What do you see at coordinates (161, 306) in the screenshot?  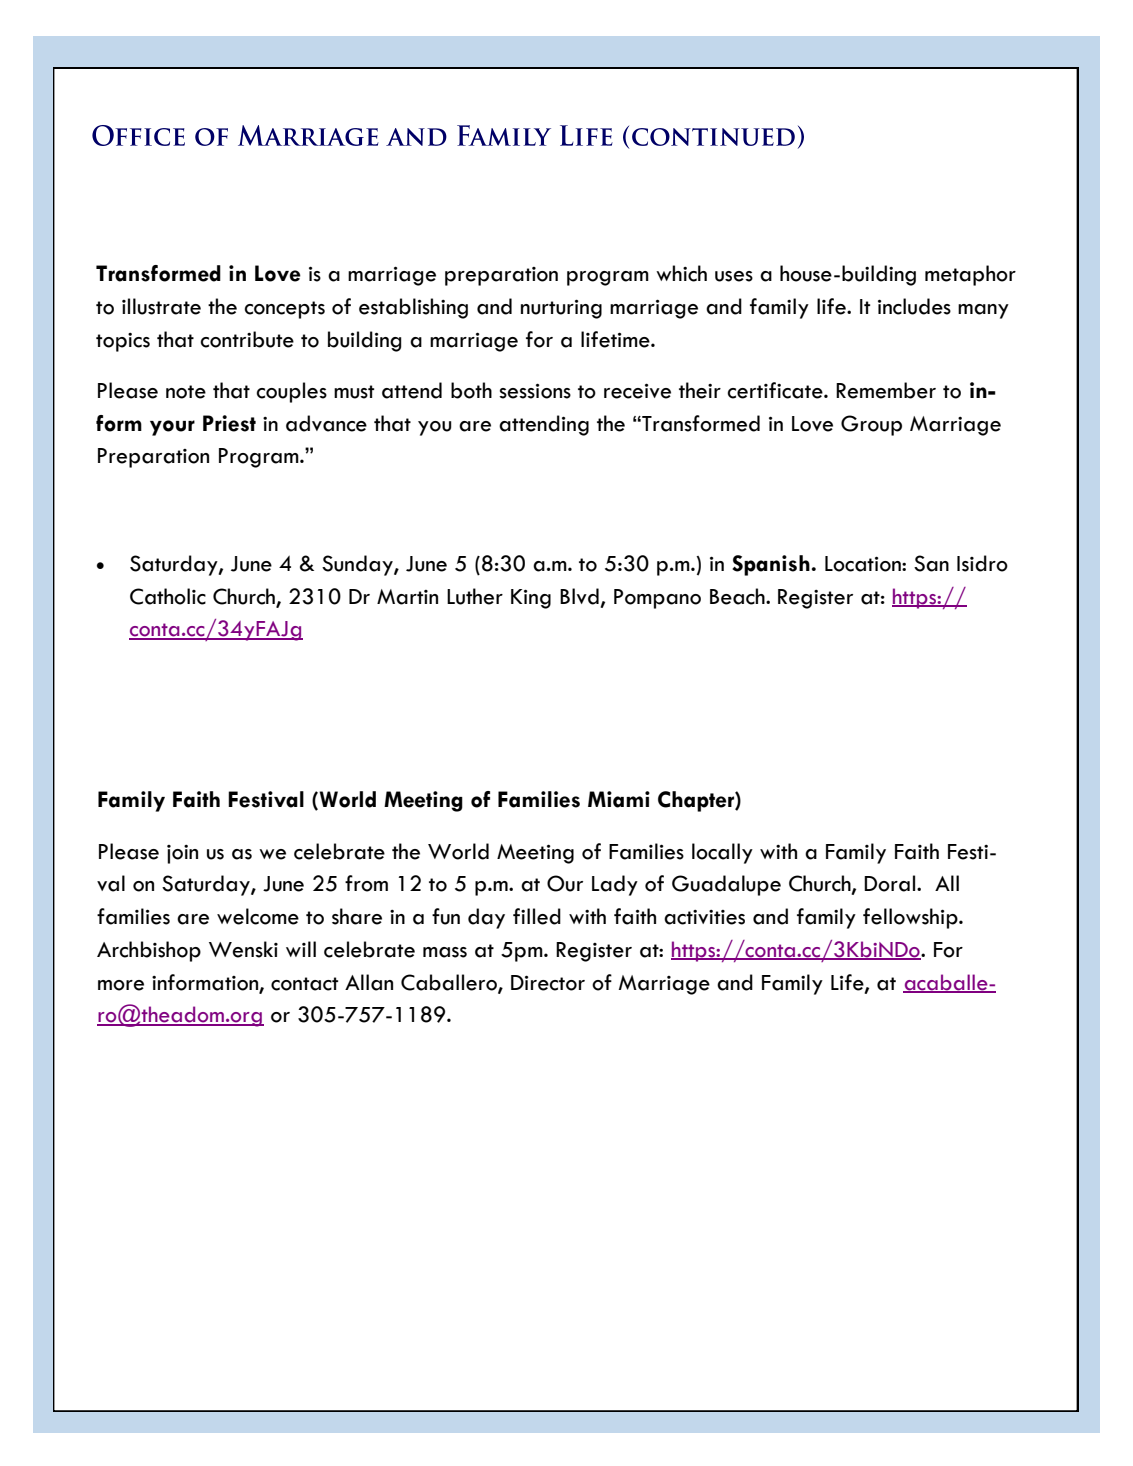 I see `illustrate` at bounding box center [161, 306].
